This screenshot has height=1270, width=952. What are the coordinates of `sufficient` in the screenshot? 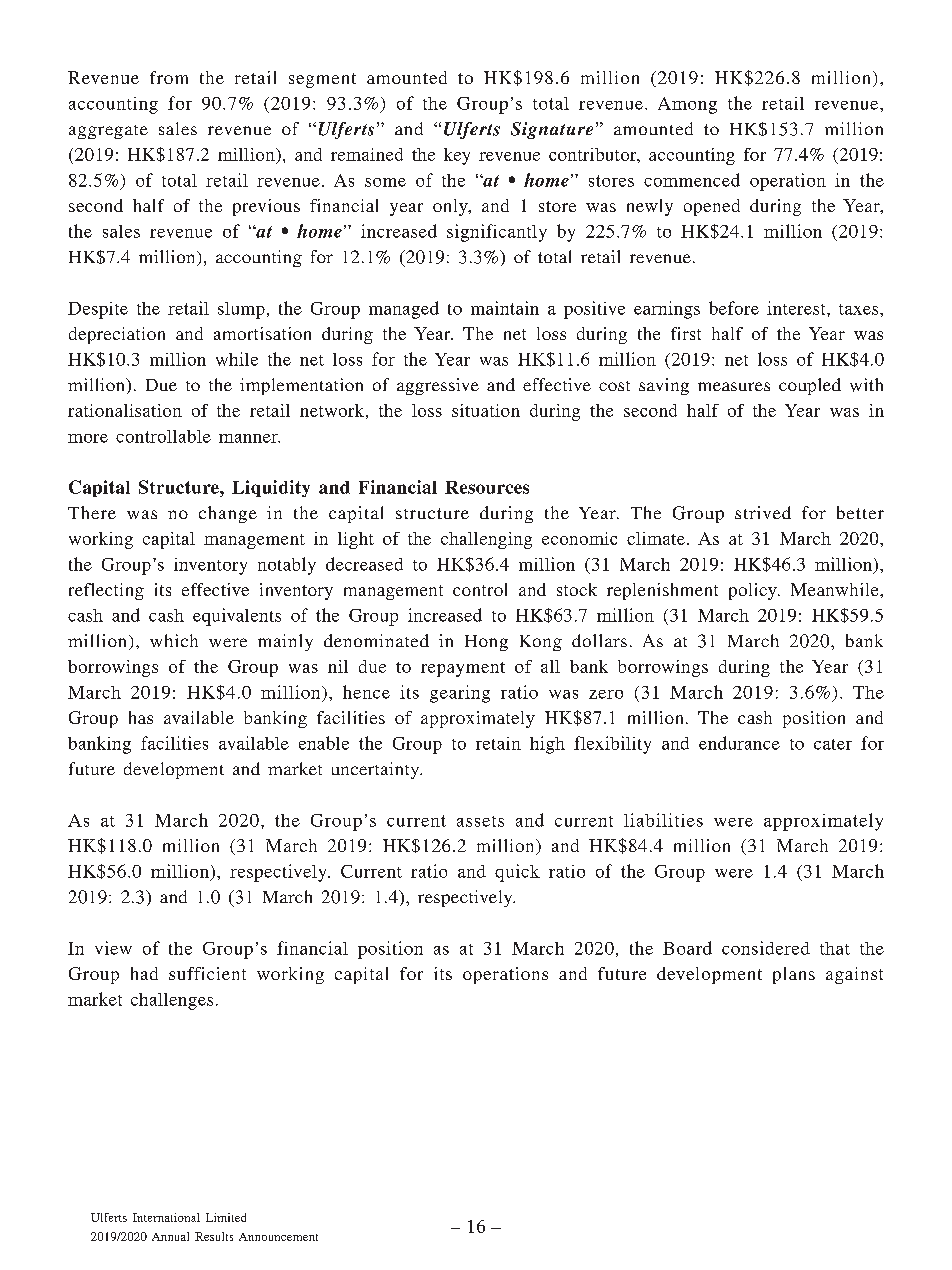 It's located at (207, 973).
